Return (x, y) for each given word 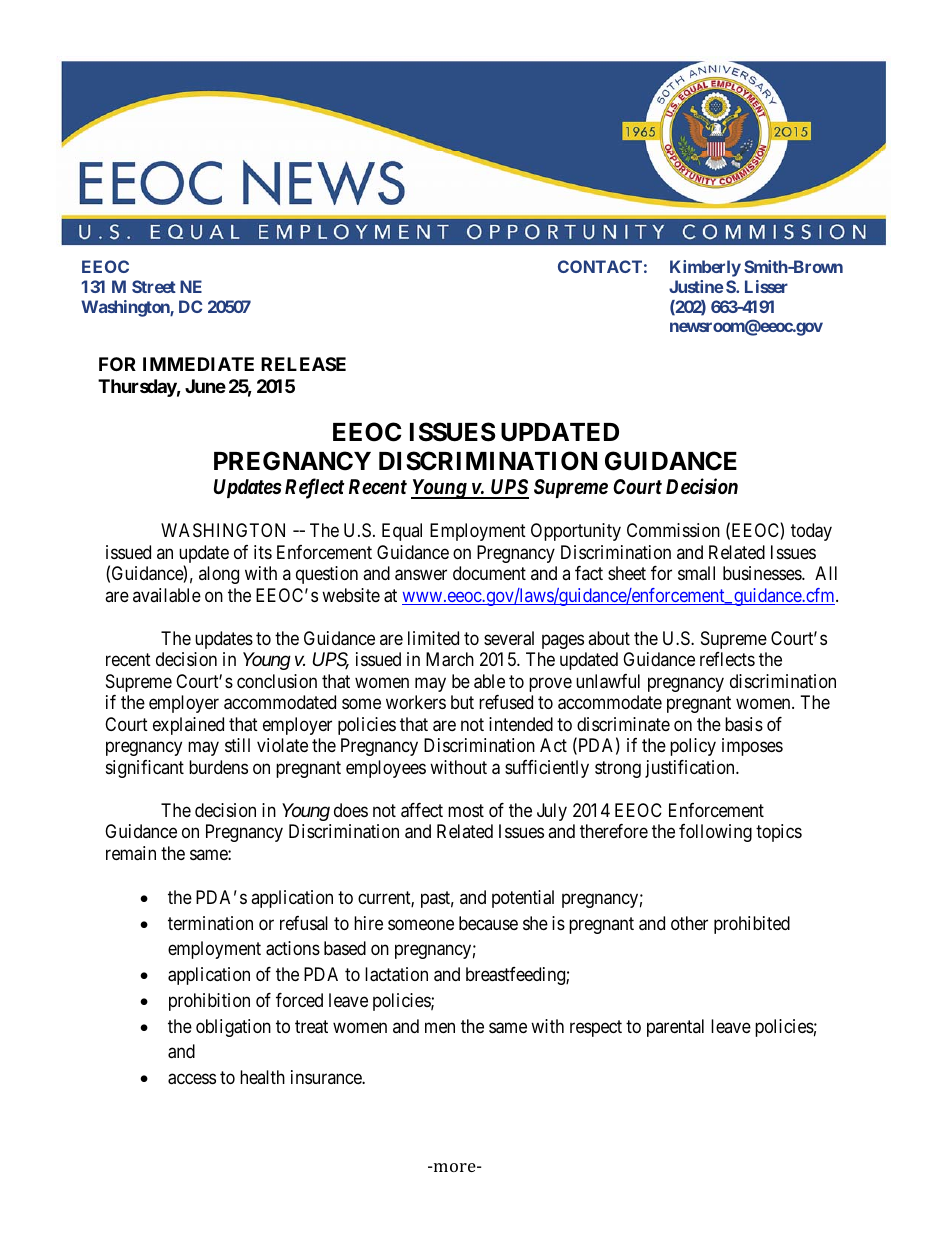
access (192, 1079)
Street (154, 286)
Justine (696, 286)
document (489, 573)
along (219, 575)
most (466, 810)
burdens (218, 767)
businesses (763, 573)
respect (596, 1028)
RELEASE (303, 364)
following (715, 833)
